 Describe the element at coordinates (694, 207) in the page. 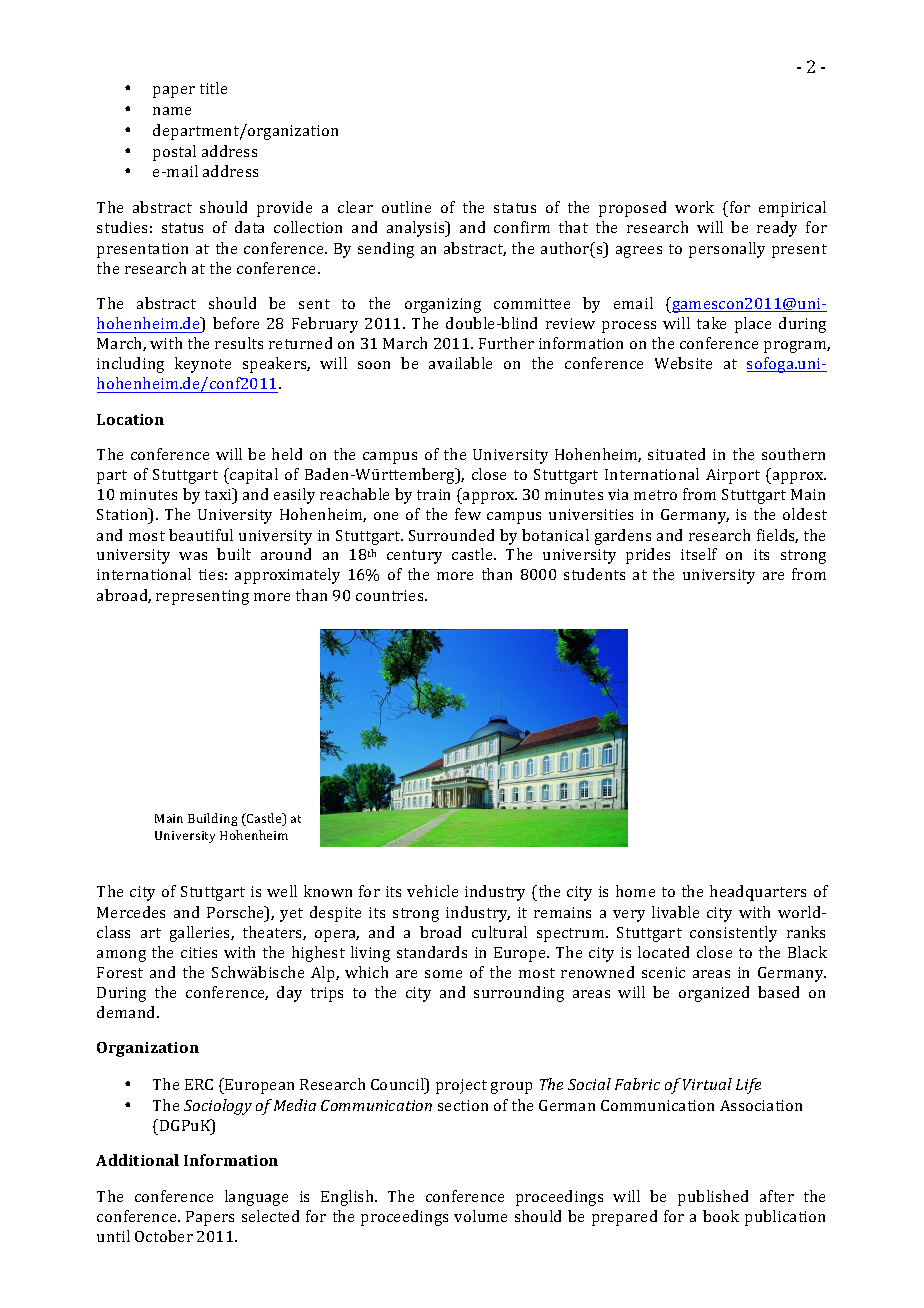

I see `work` at that location.
